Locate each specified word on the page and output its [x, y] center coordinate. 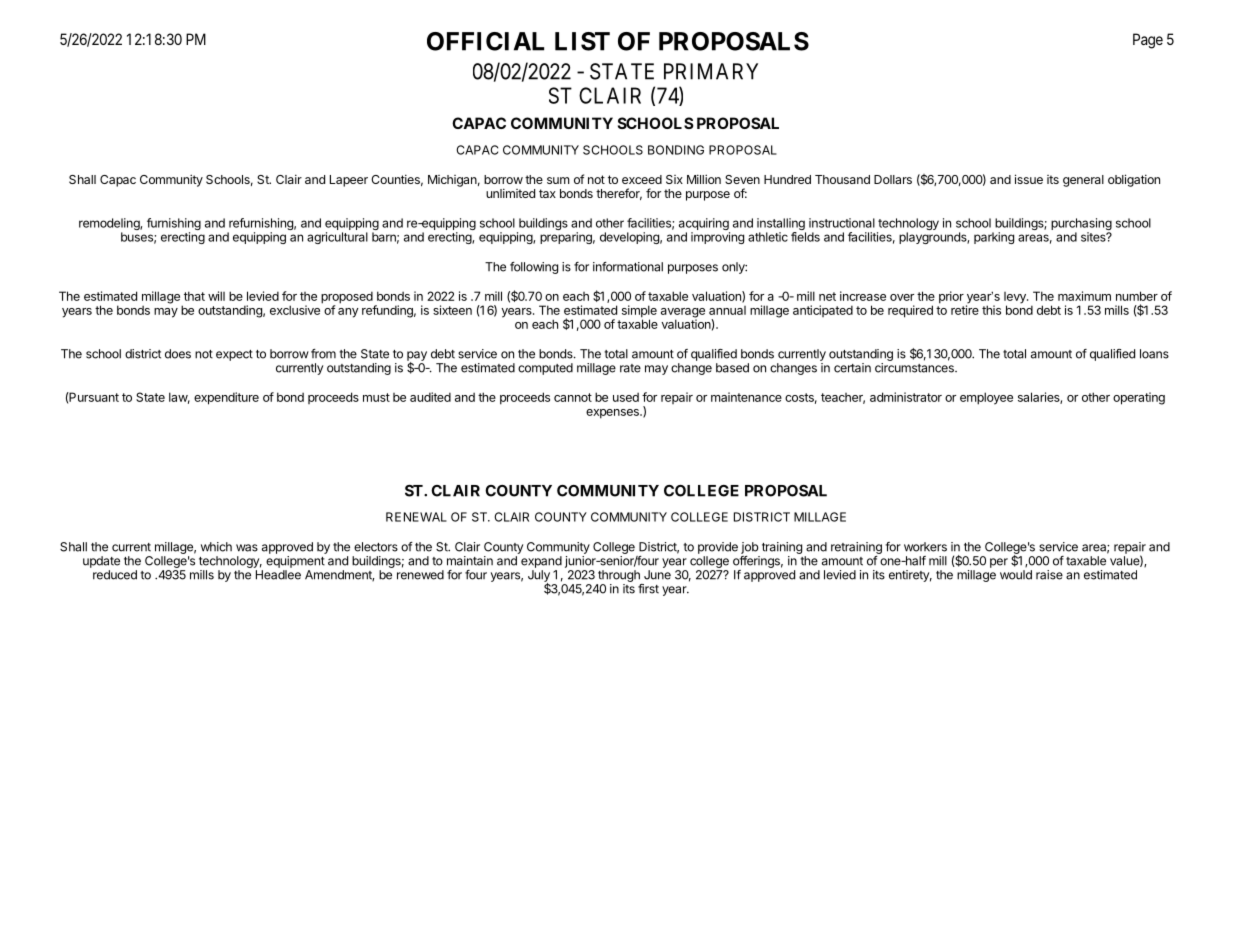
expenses [613, 414]
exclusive [295, 310]
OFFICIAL [485, 41]
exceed [642, 179]
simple [639, 312]
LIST [582, 41]
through [619, 576]
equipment [295, 562]
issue [1029, 179]
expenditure [226, 398]
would [1016, 575]
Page [1148, 41]
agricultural [337, 238]
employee [986, 398]
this [991, 310]
